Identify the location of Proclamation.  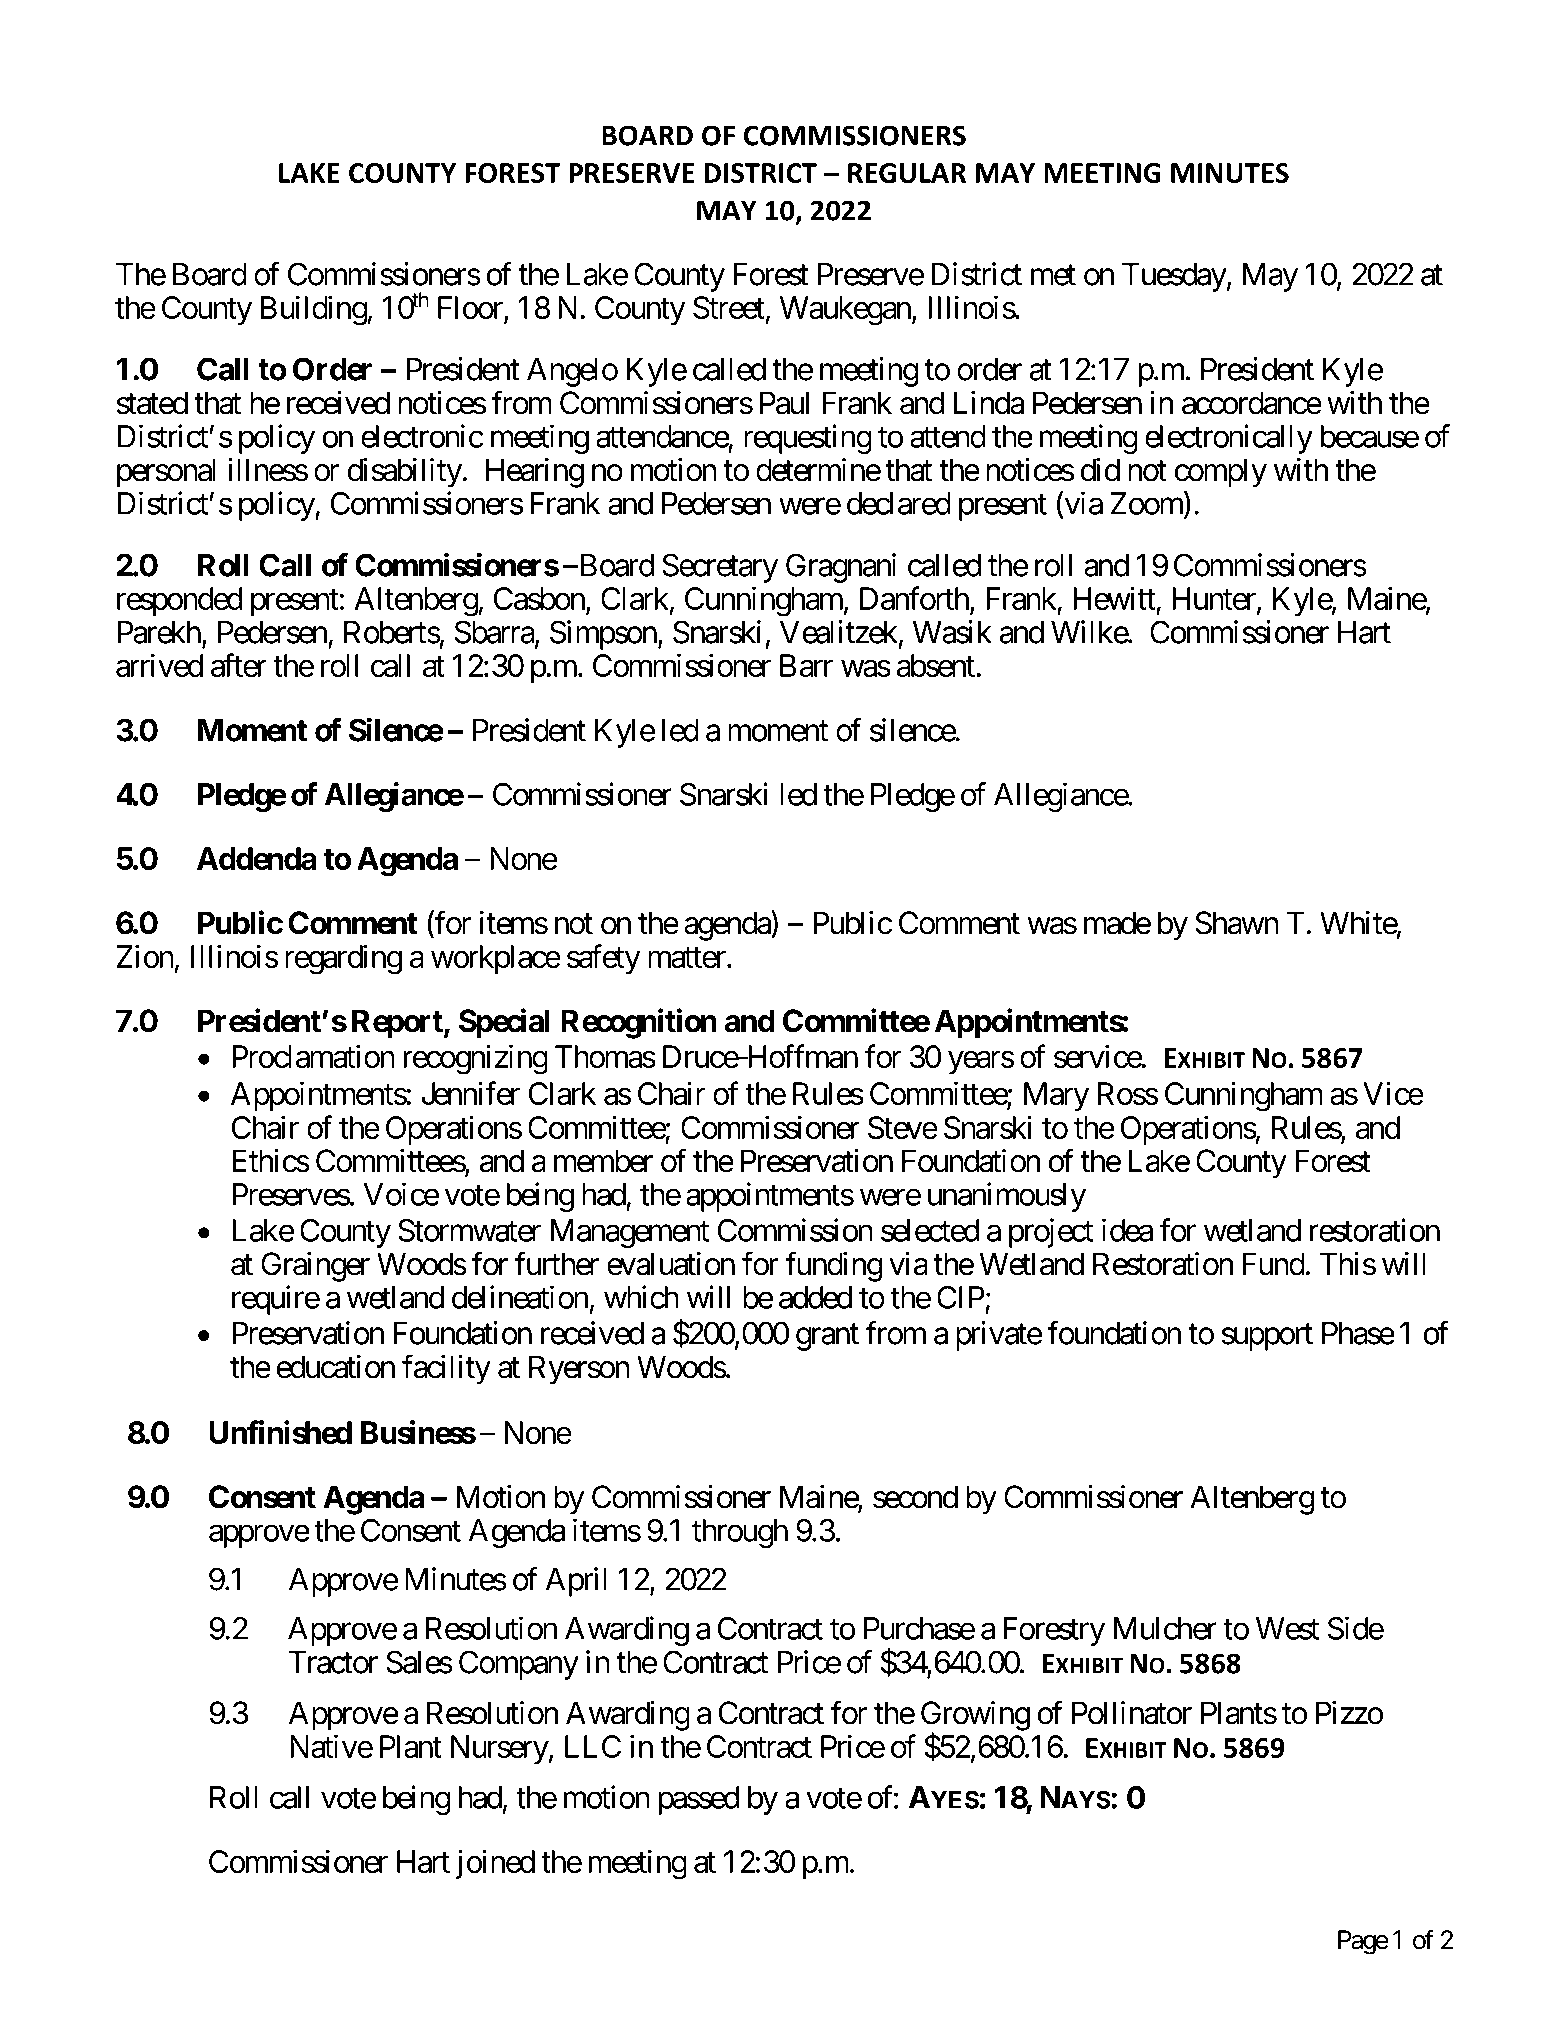
(313, 1056).
